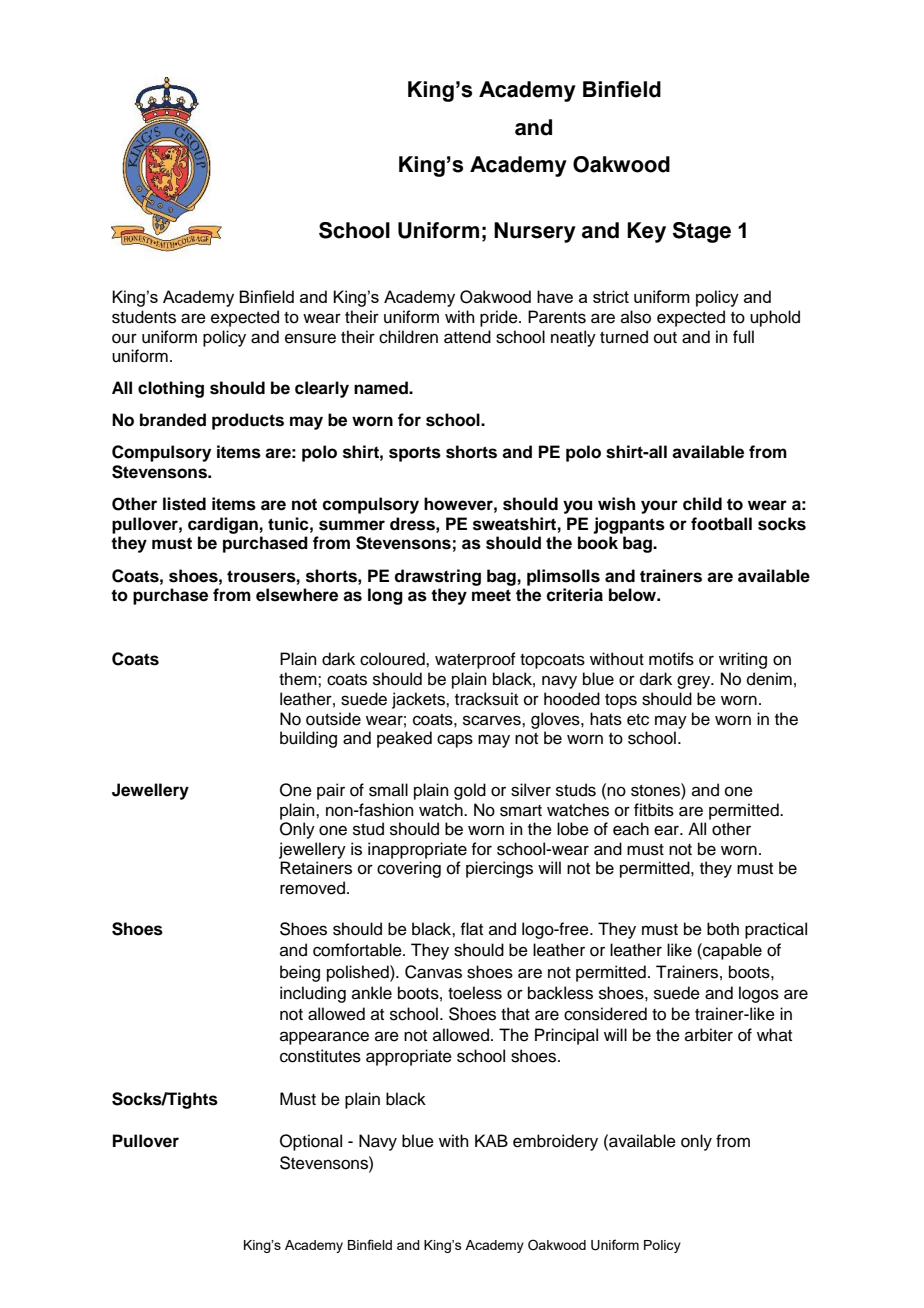 The image size is (924, 1308). I want to click on building, so click(308, 739).
